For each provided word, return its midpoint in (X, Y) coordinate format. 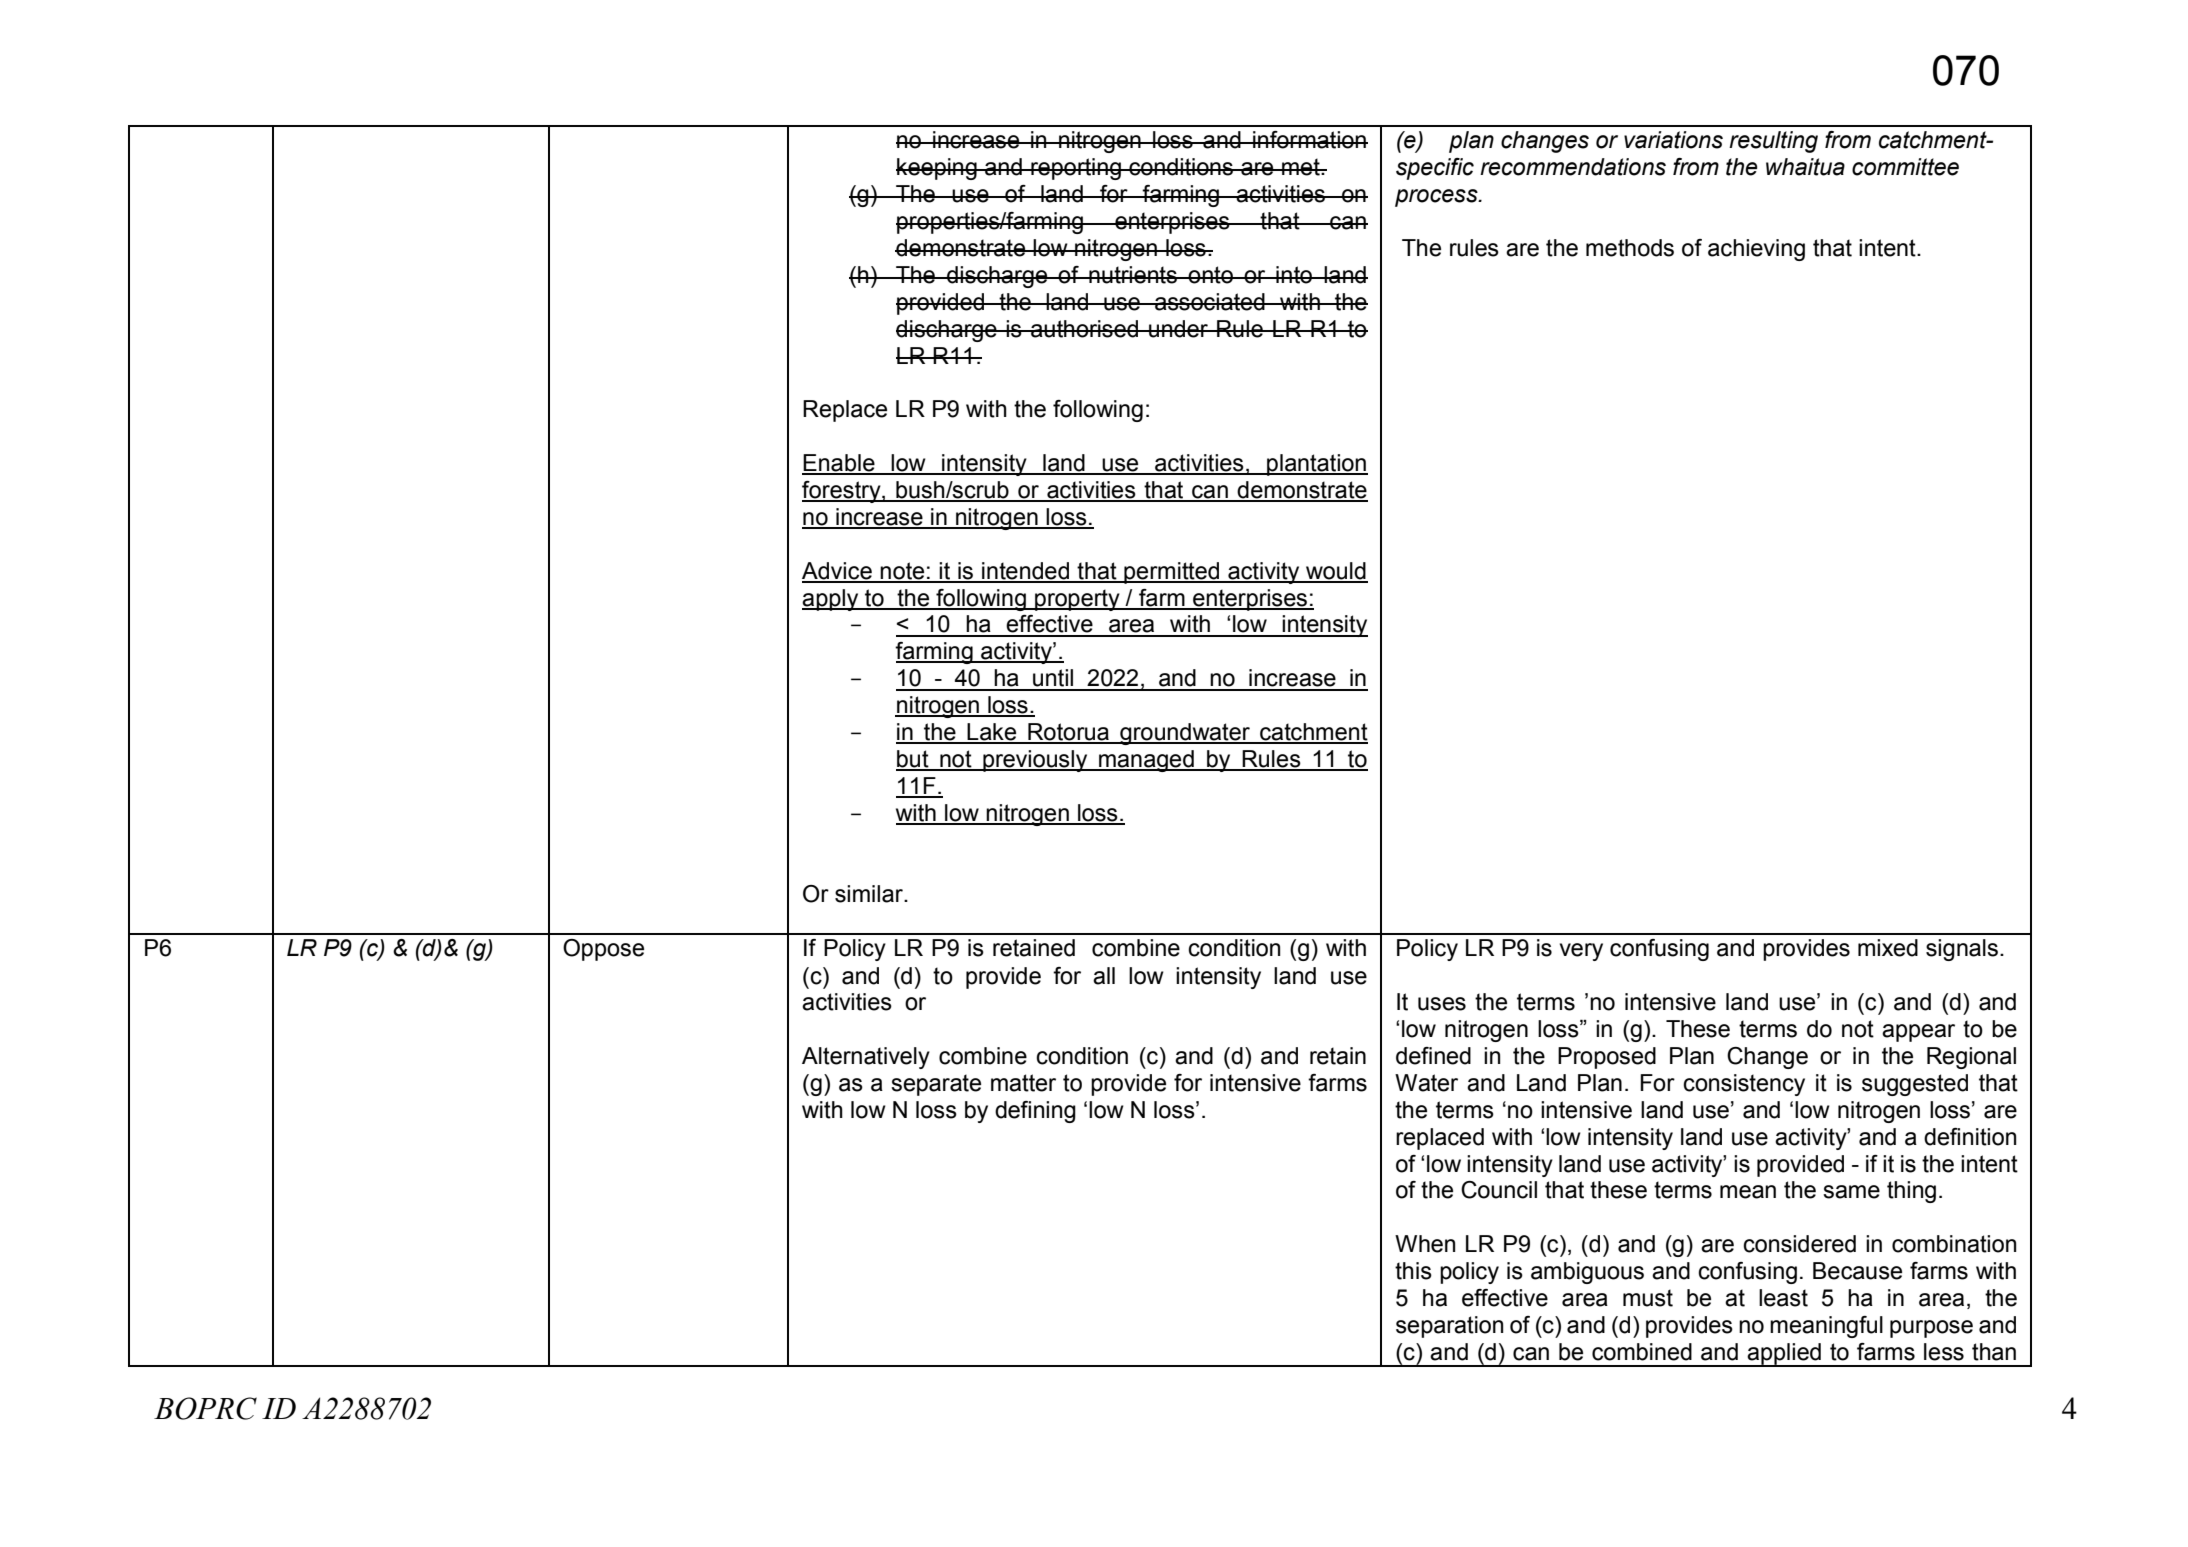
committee (1905, 167)
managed (1146, 761)
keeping (937, 169)
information (1309, 140)
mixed (1888, 948)
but (913, 760)
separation (1449, 1327)
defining (1035, 1112)
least (1783, 1298)
